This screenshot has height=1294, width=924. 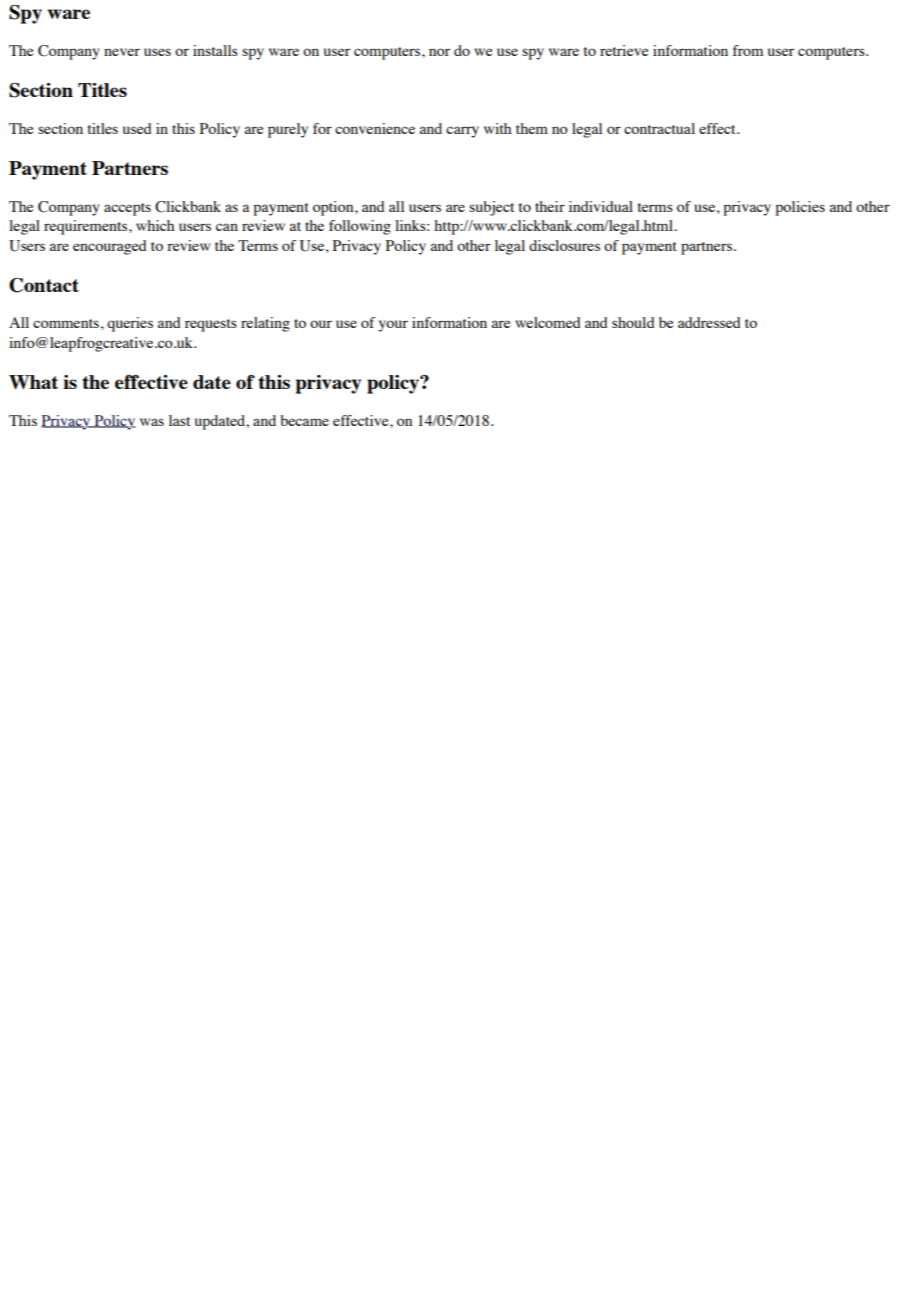 I want to click on became, so click(x=304, y=420).
